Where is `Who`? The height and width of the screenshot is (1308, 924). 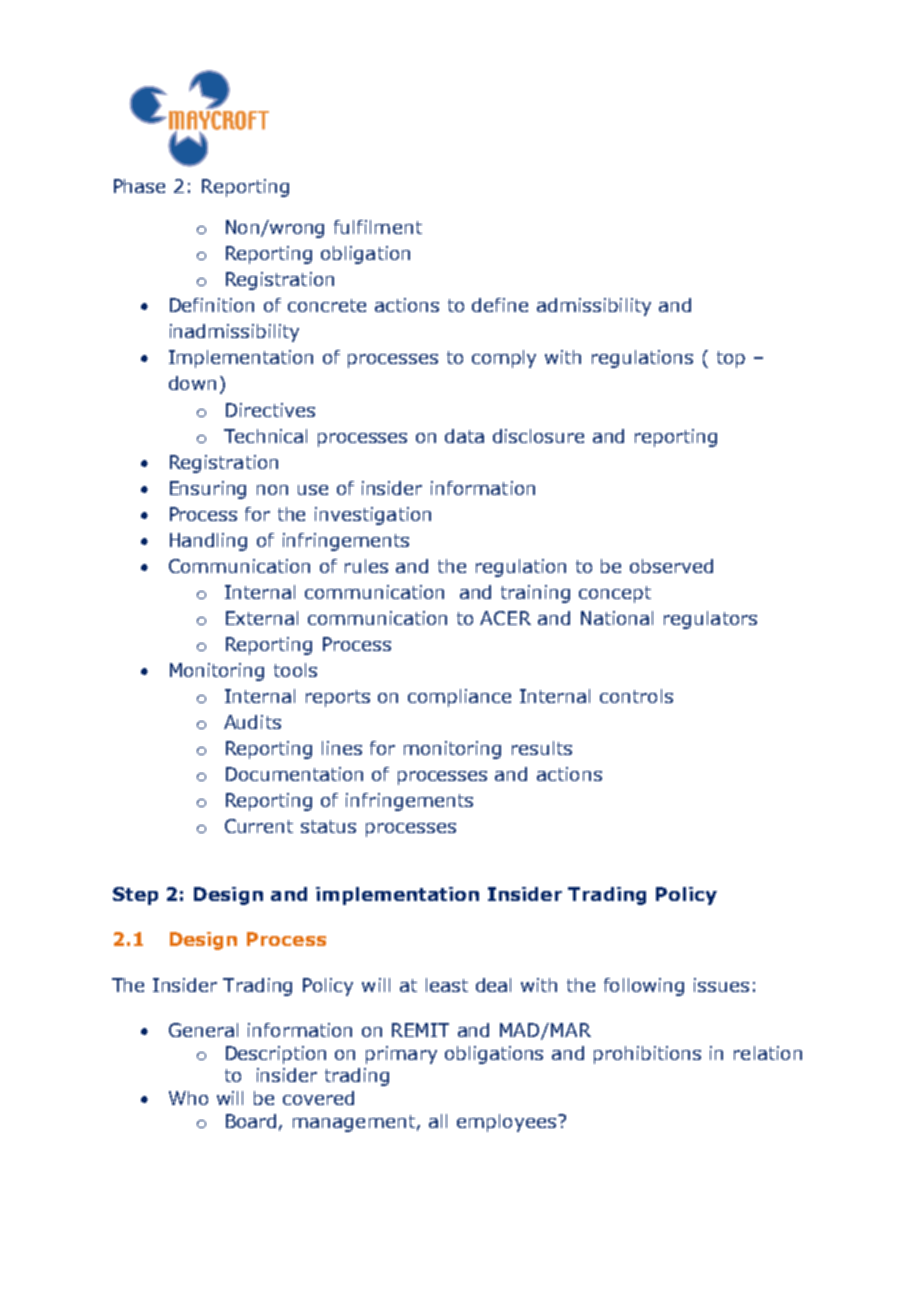 Who is located at coordinates (188, 1098).
